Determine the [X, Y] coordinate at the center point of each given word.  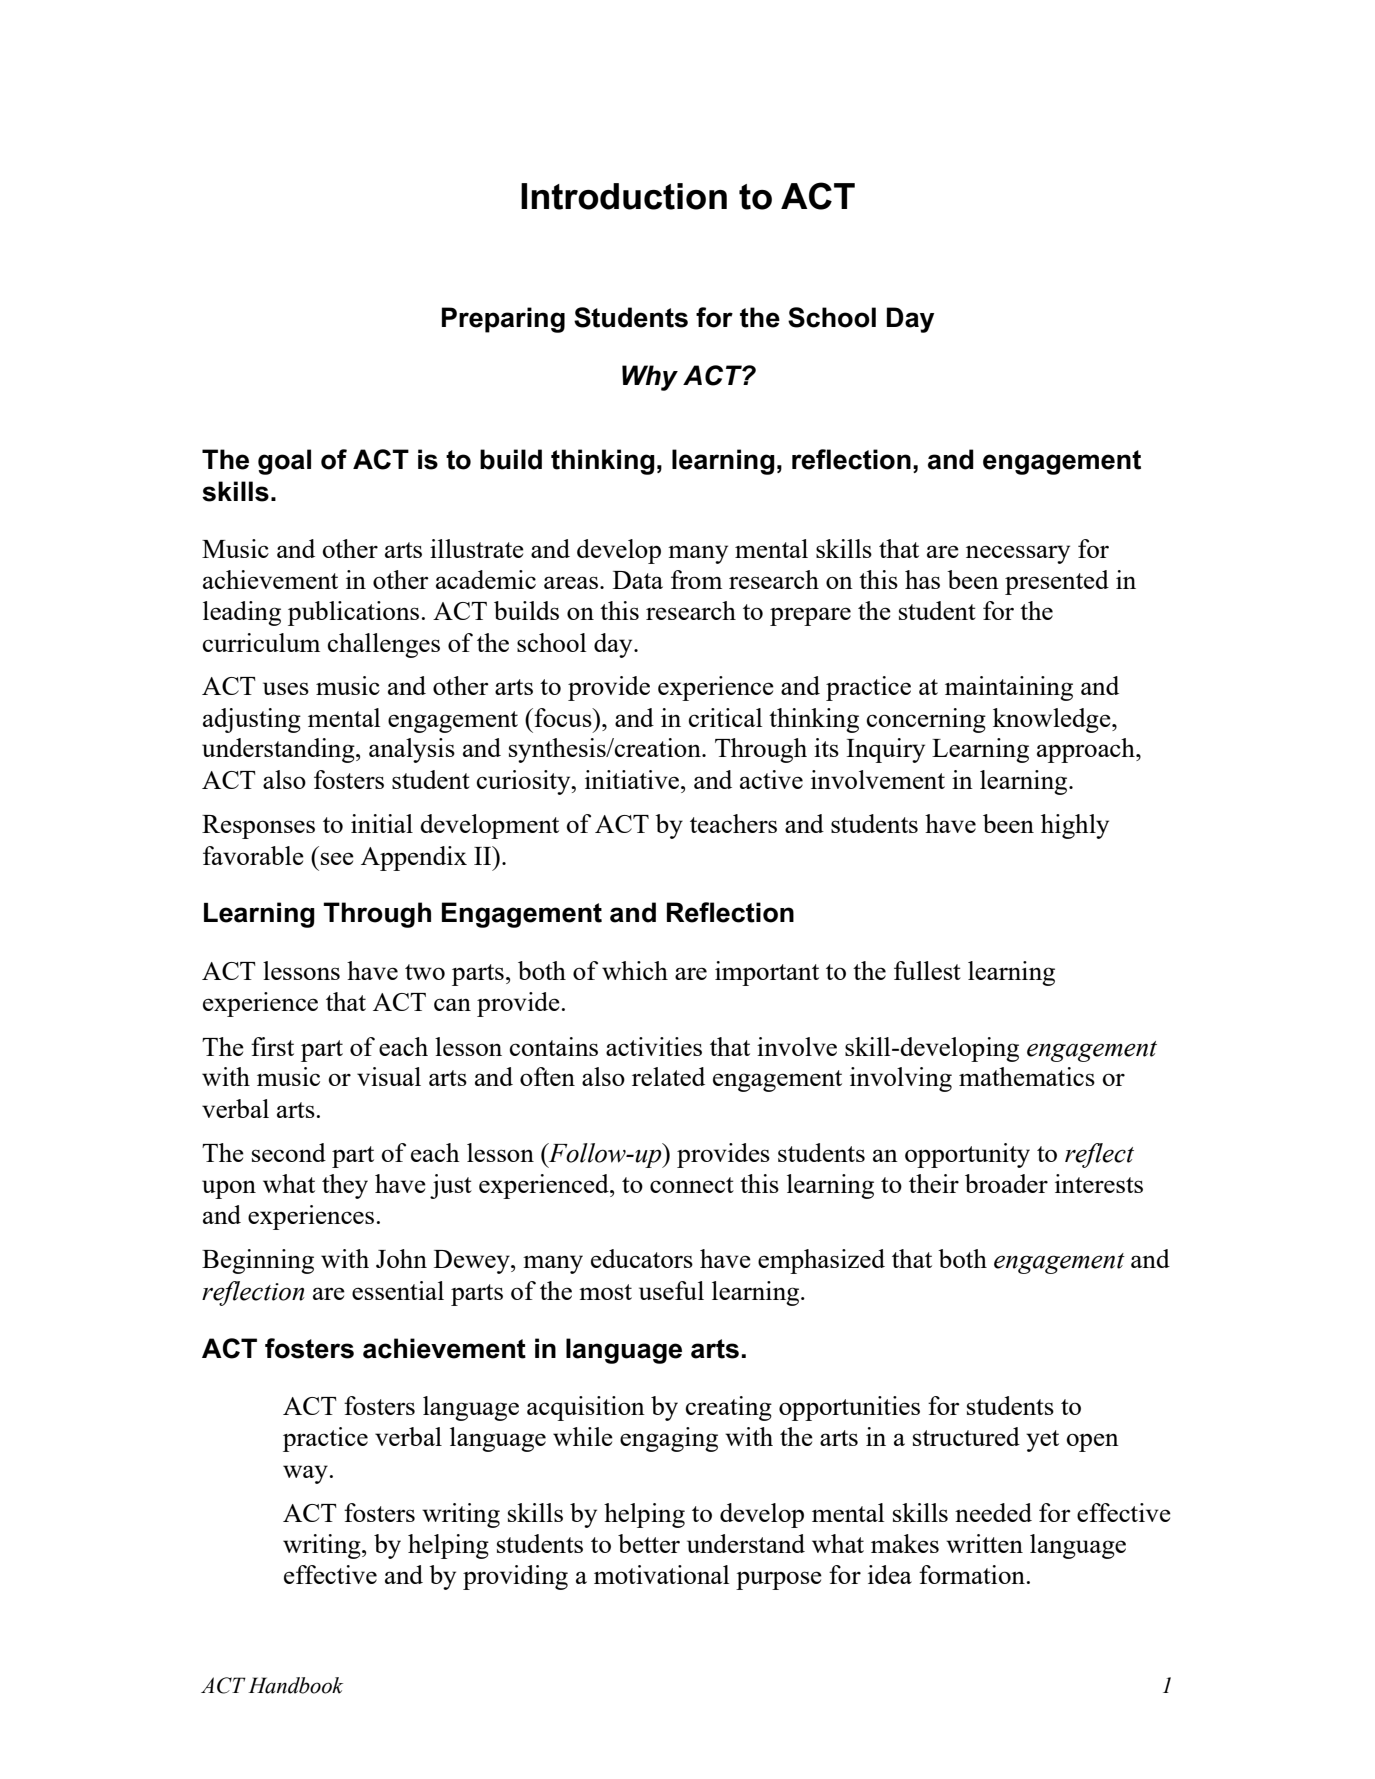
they [345, 1186]
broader [1006, 1183]
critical [725, 717]
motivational [661, 1574]
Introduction [624, 196]
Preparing [503, 320]
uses [286, 688]
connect [692, 1185]
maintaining [1009, 688]
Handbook [295, 1685]
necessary [1018, 554]
